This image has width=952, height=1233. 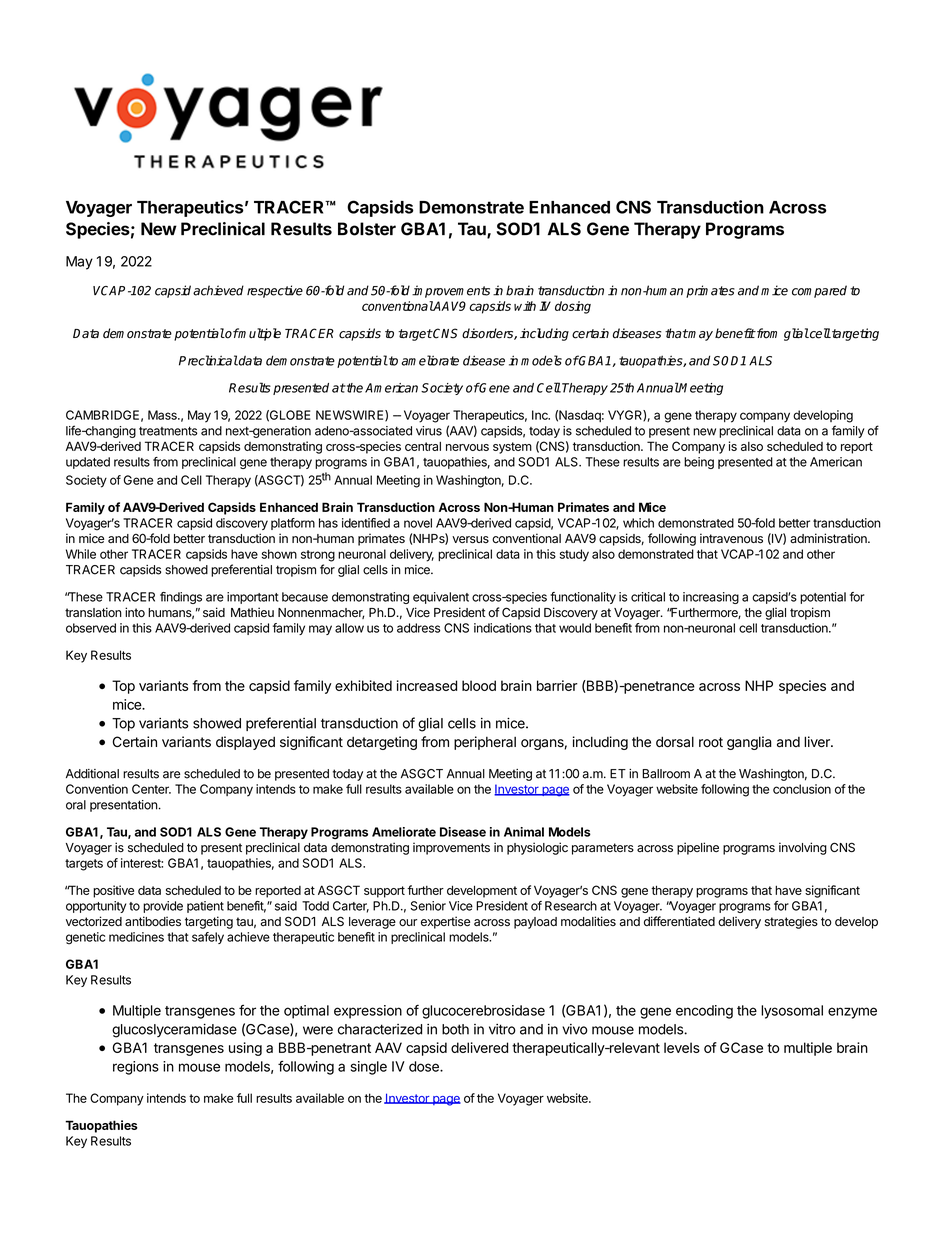 I want to click on lysosomal, so click(x=792, y=1012).
